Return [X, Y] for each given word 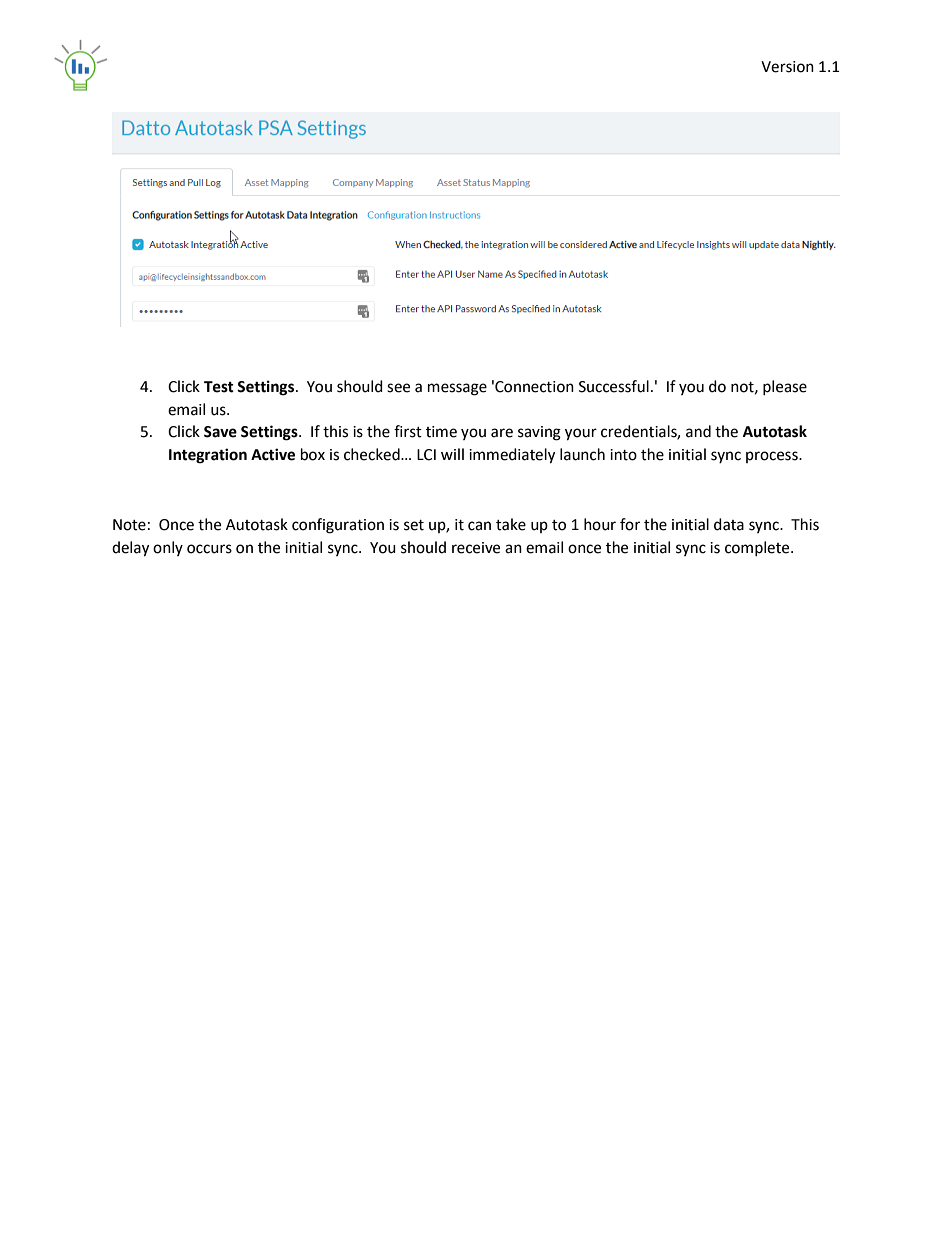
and [698, 431]
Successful [614, 386]
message [457, 389]
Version [787, 67]
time [441, 432]
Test [219, 387]
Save [220, 432]
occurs [209, 549]
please [785, 387]
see [398, 388]
